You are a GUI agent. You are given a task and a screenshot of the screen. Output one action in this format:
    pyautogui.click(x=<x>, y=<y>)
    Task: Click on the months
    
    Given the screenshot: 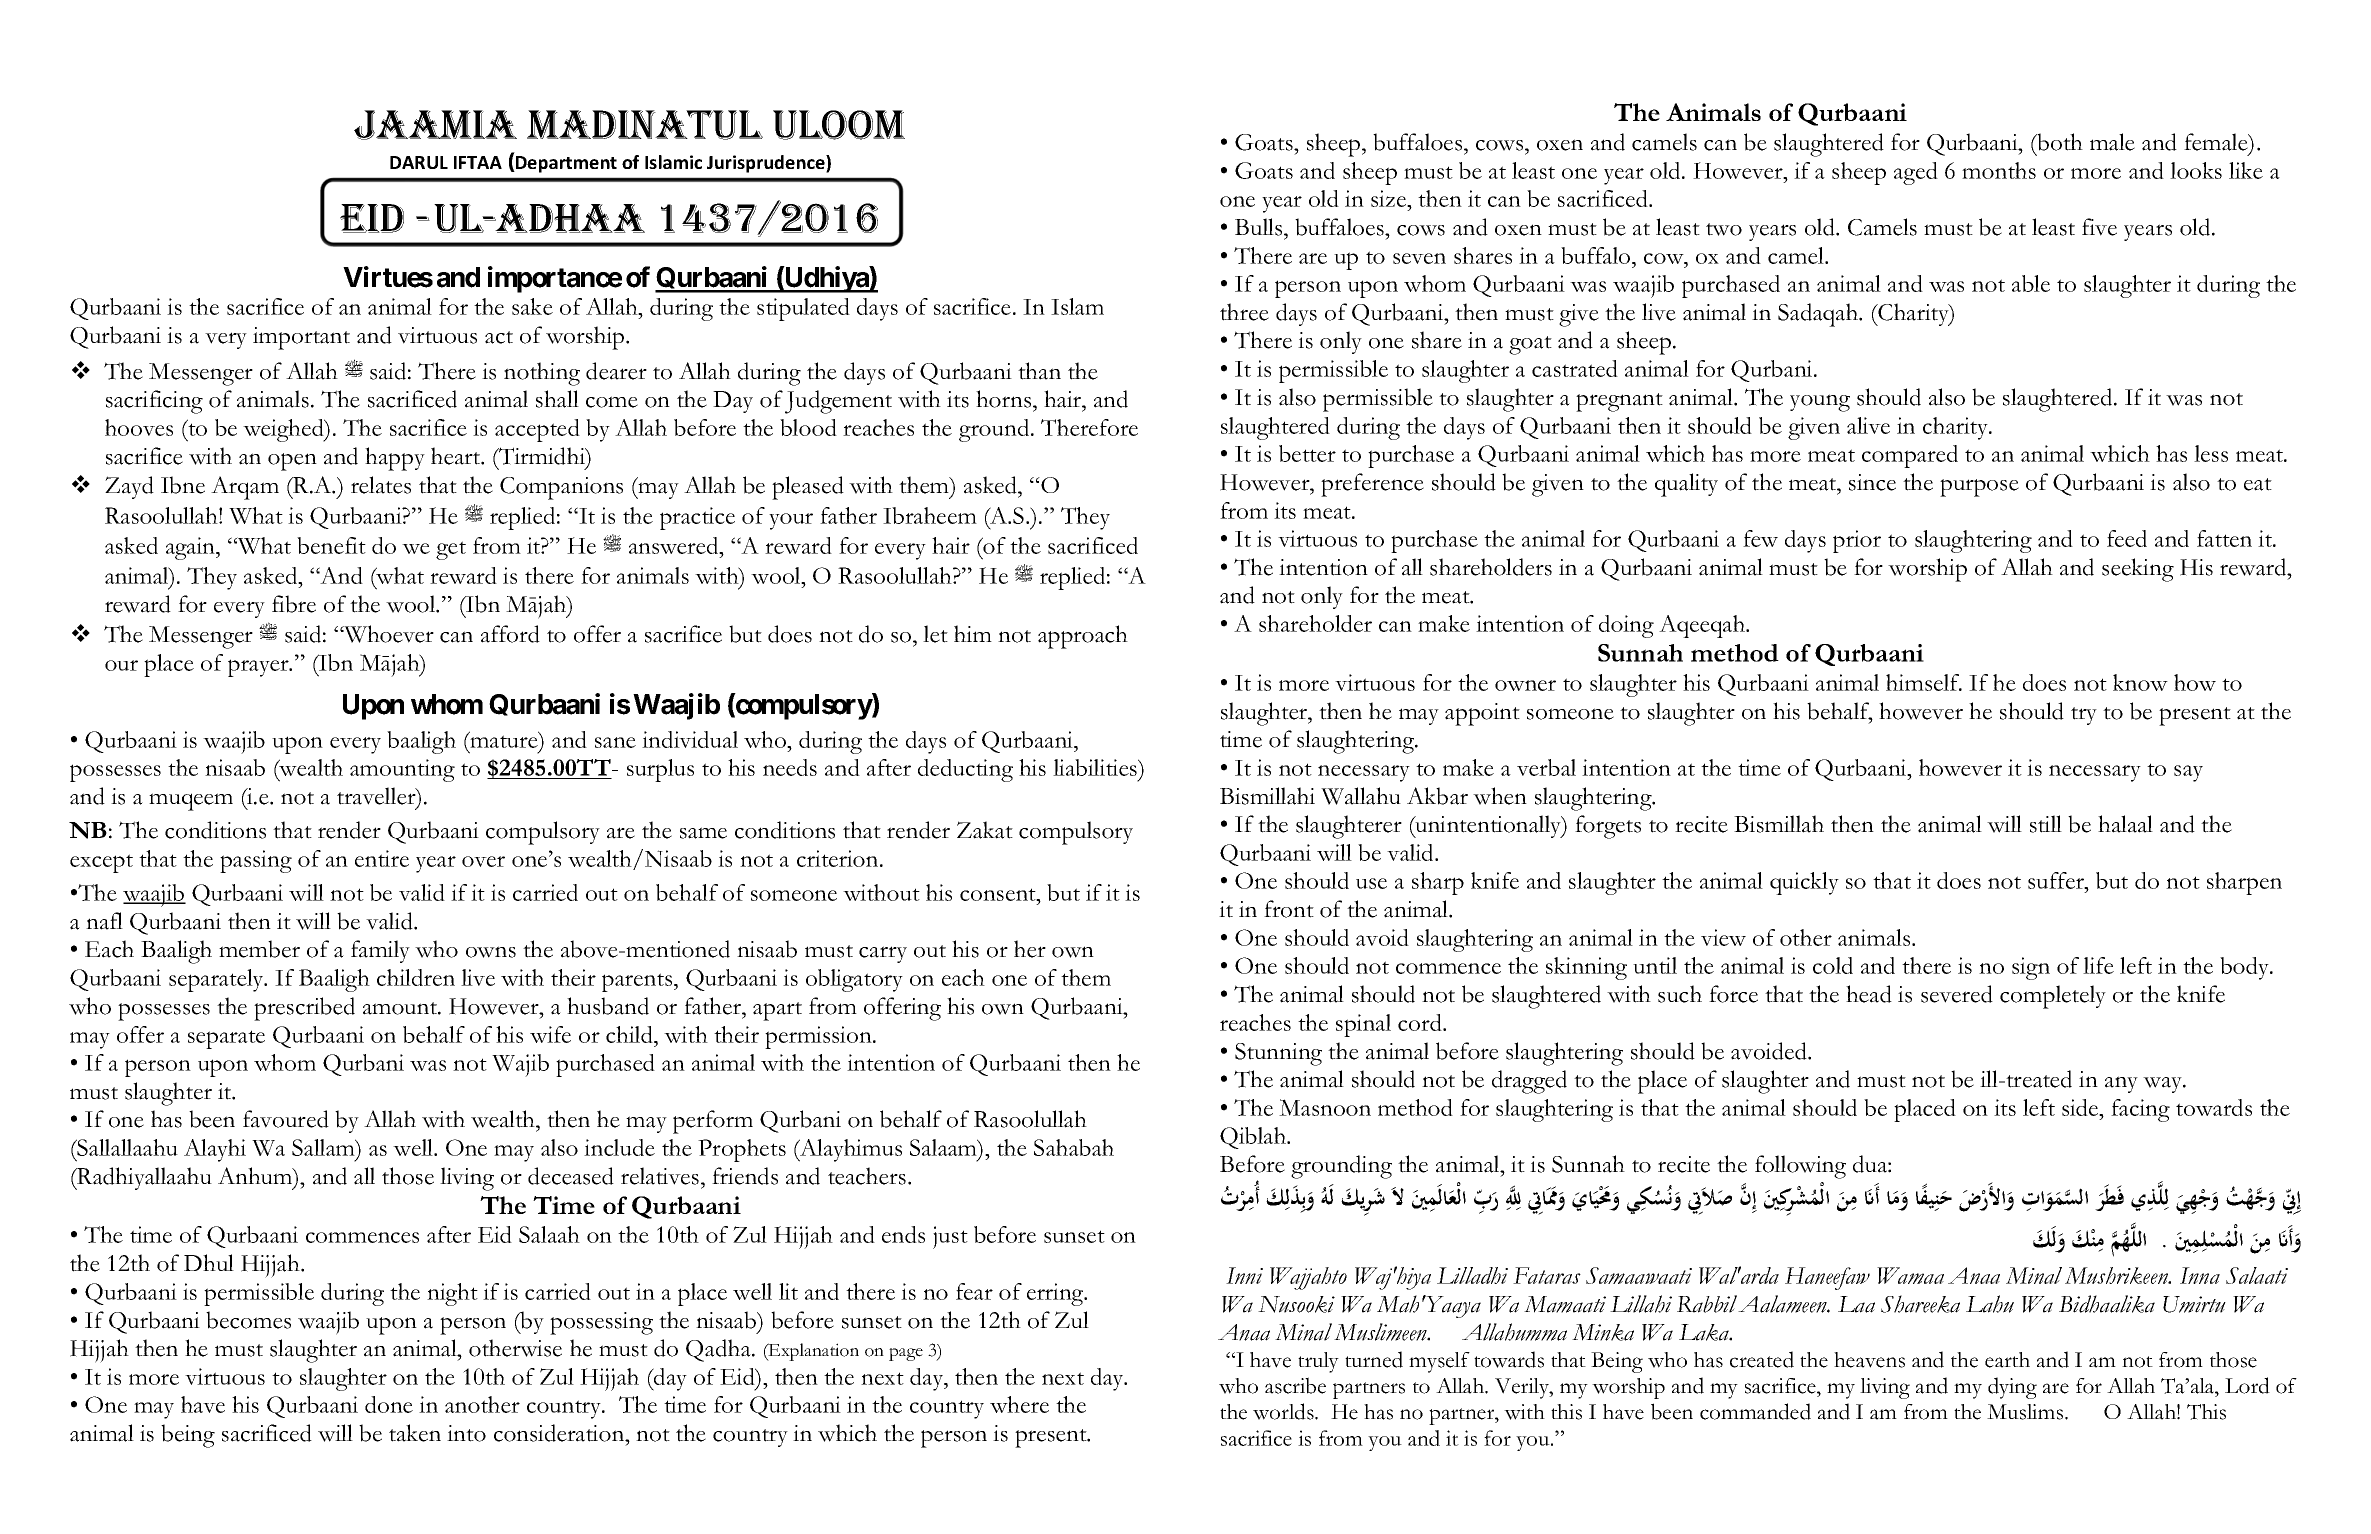 What is the action you would take?
    pyautogui.click(x=1999, y=170)
